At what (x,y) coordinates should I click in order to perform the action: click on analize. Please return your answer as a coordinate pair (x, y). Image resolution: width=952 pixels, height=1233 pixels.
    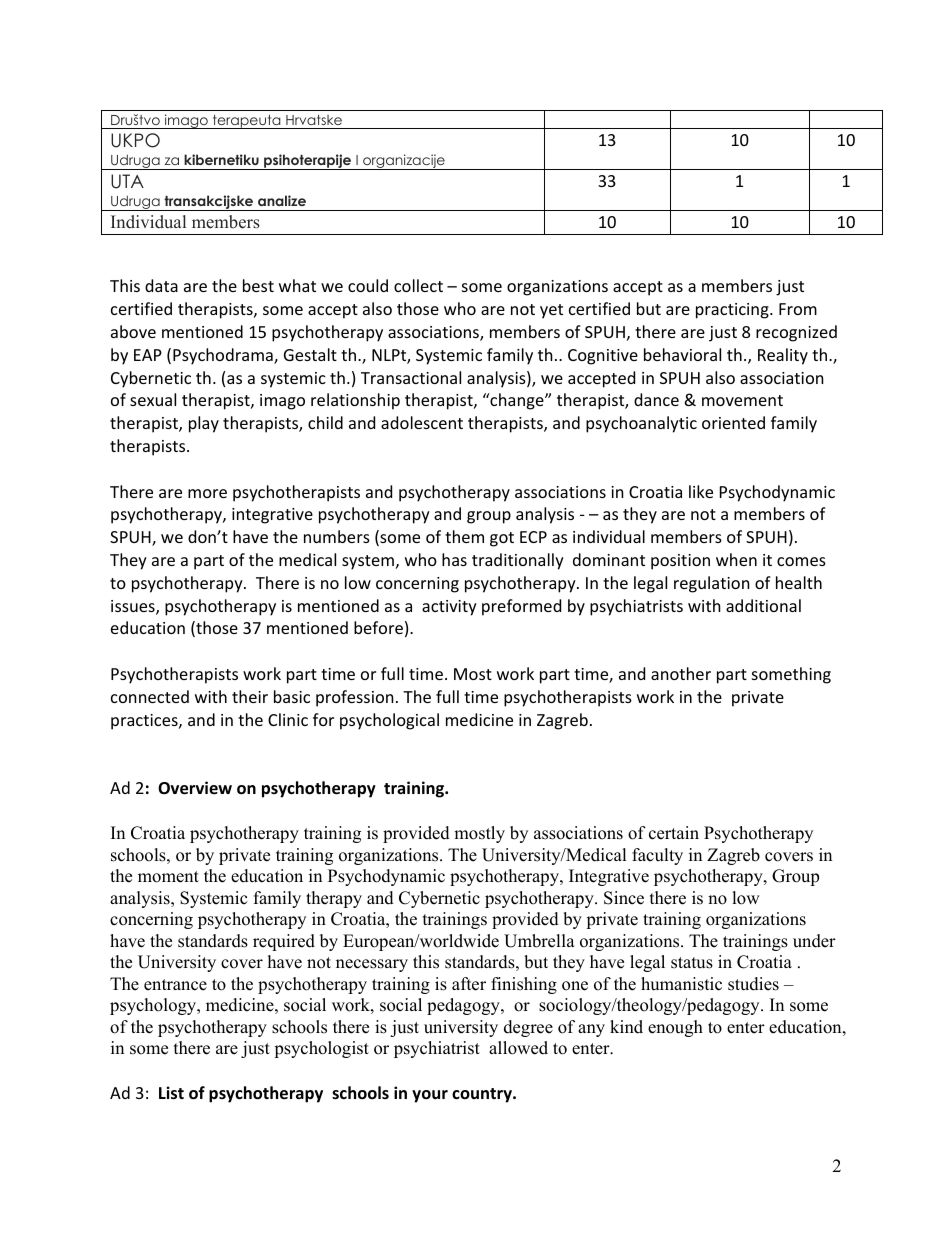
    Looking at the image, I should click on (282, 200).
